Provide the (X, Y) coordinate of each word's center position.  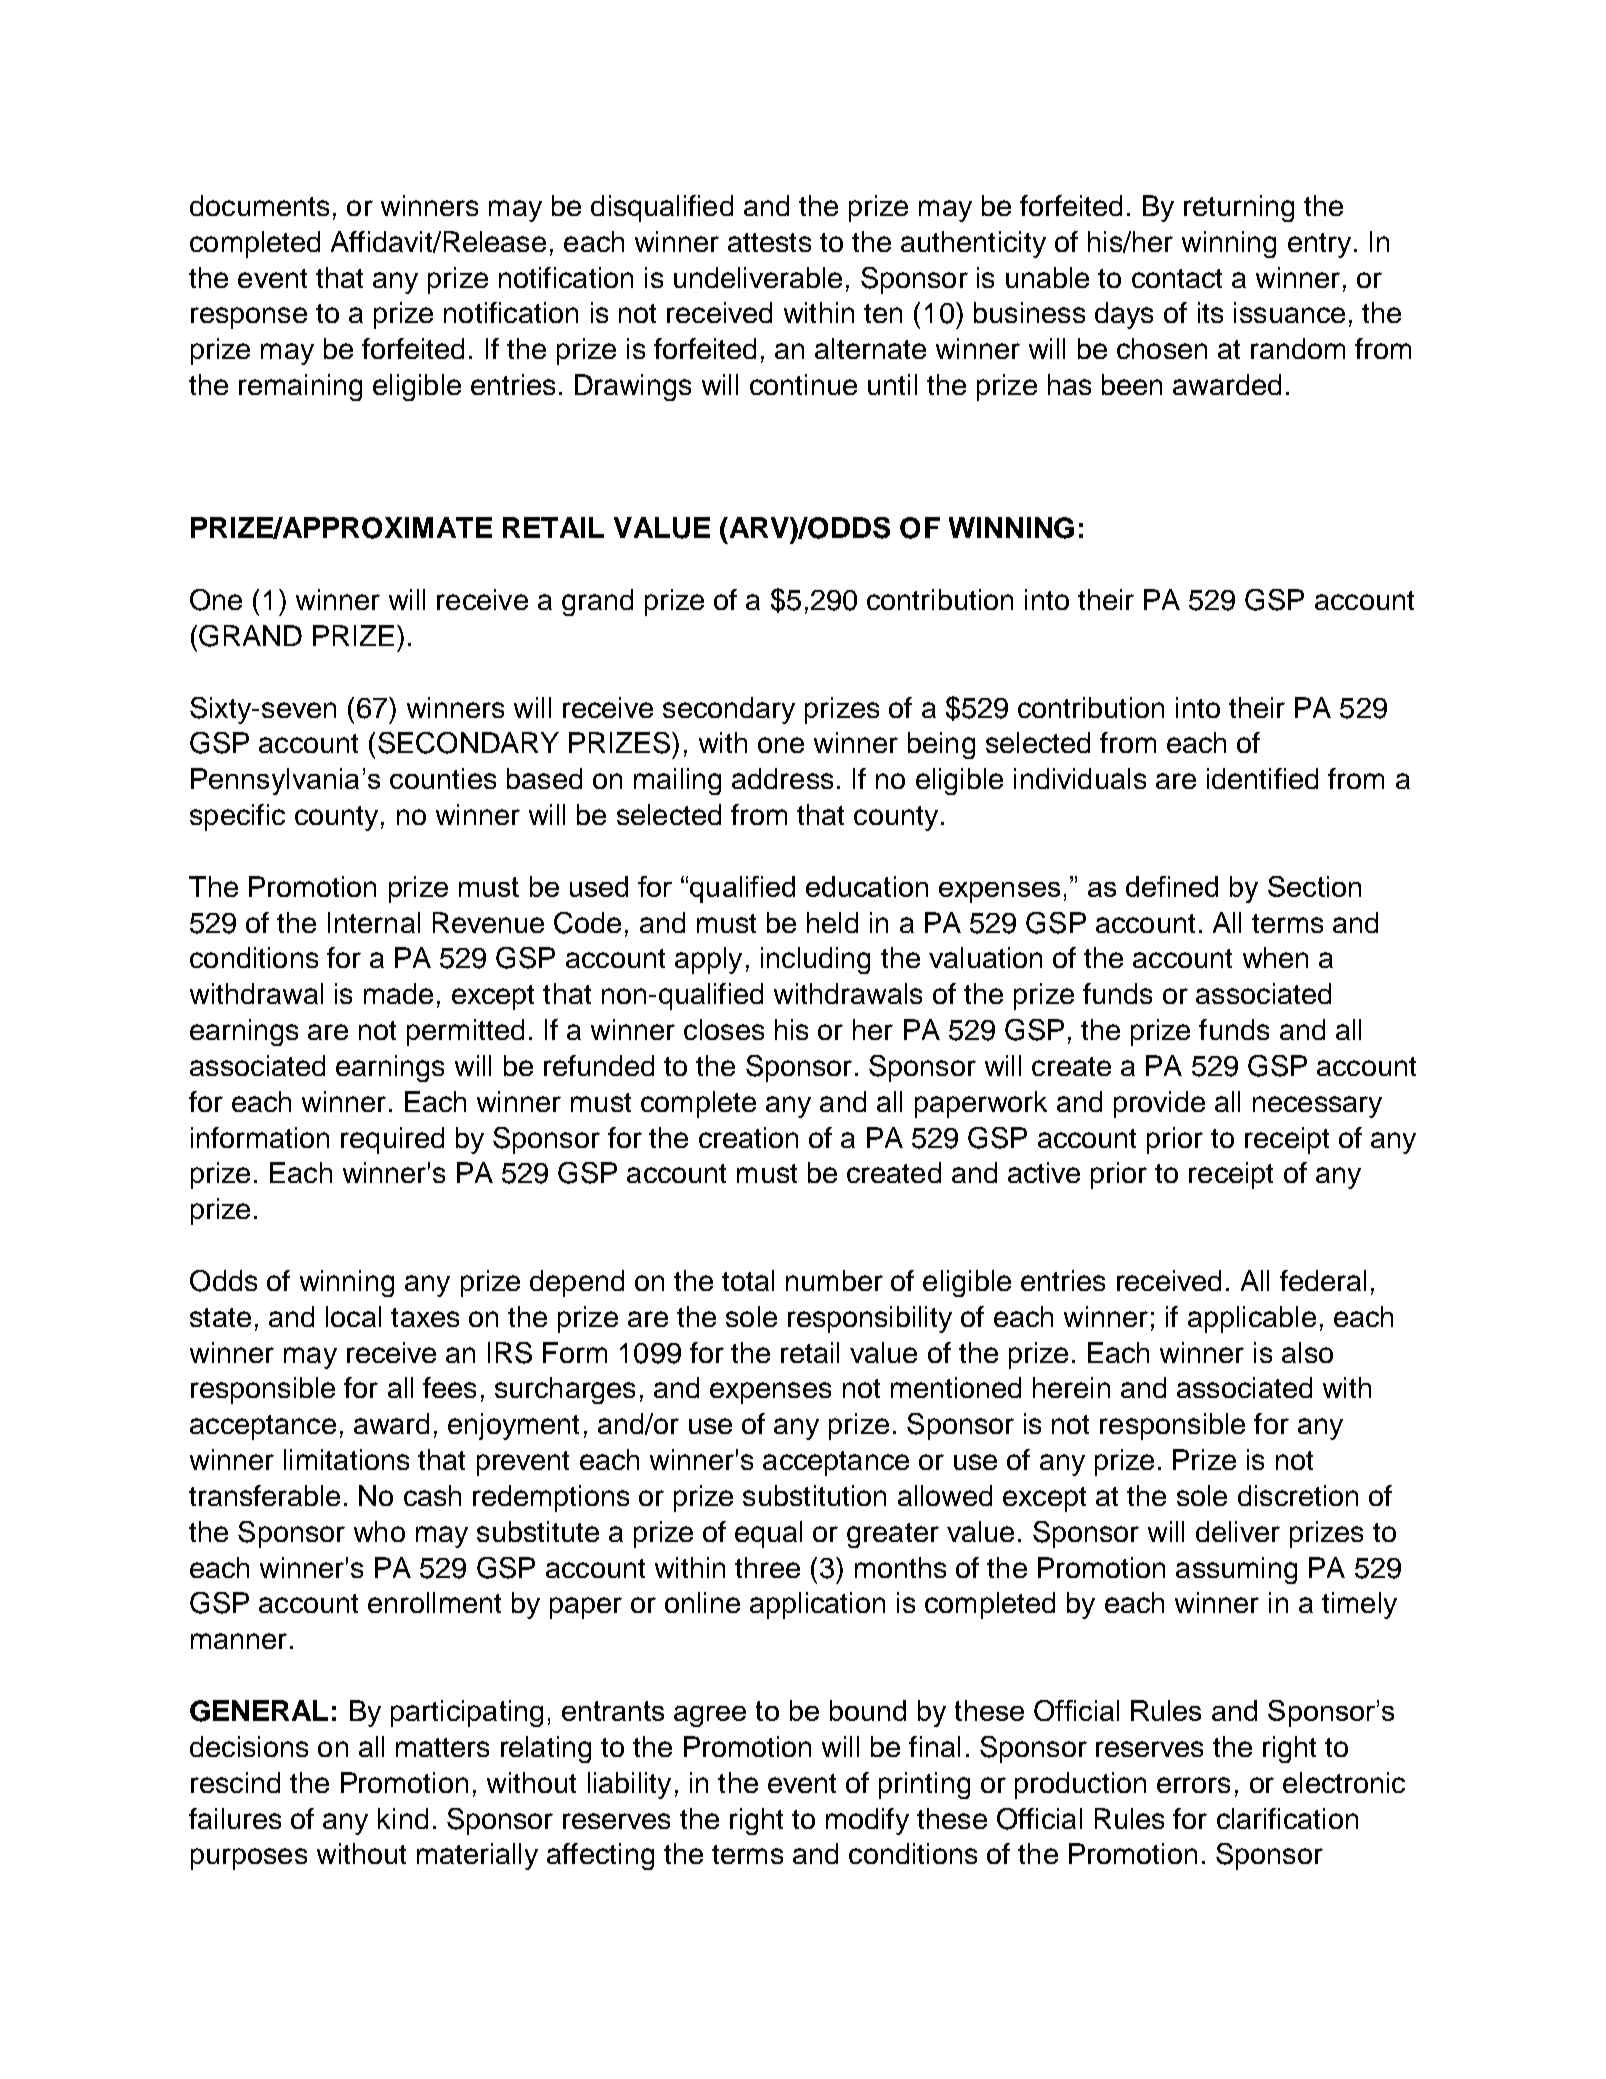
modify (867, 1821)
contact (1177, 278)
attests (769, 242)
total (748, 1280)
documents (259, 205)
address (782, 778)
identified (1262, 778)
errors (1193, 1785)
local (353, 1316)
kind (403, 1818)
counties (443, 778)
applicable (1252, 1319)
